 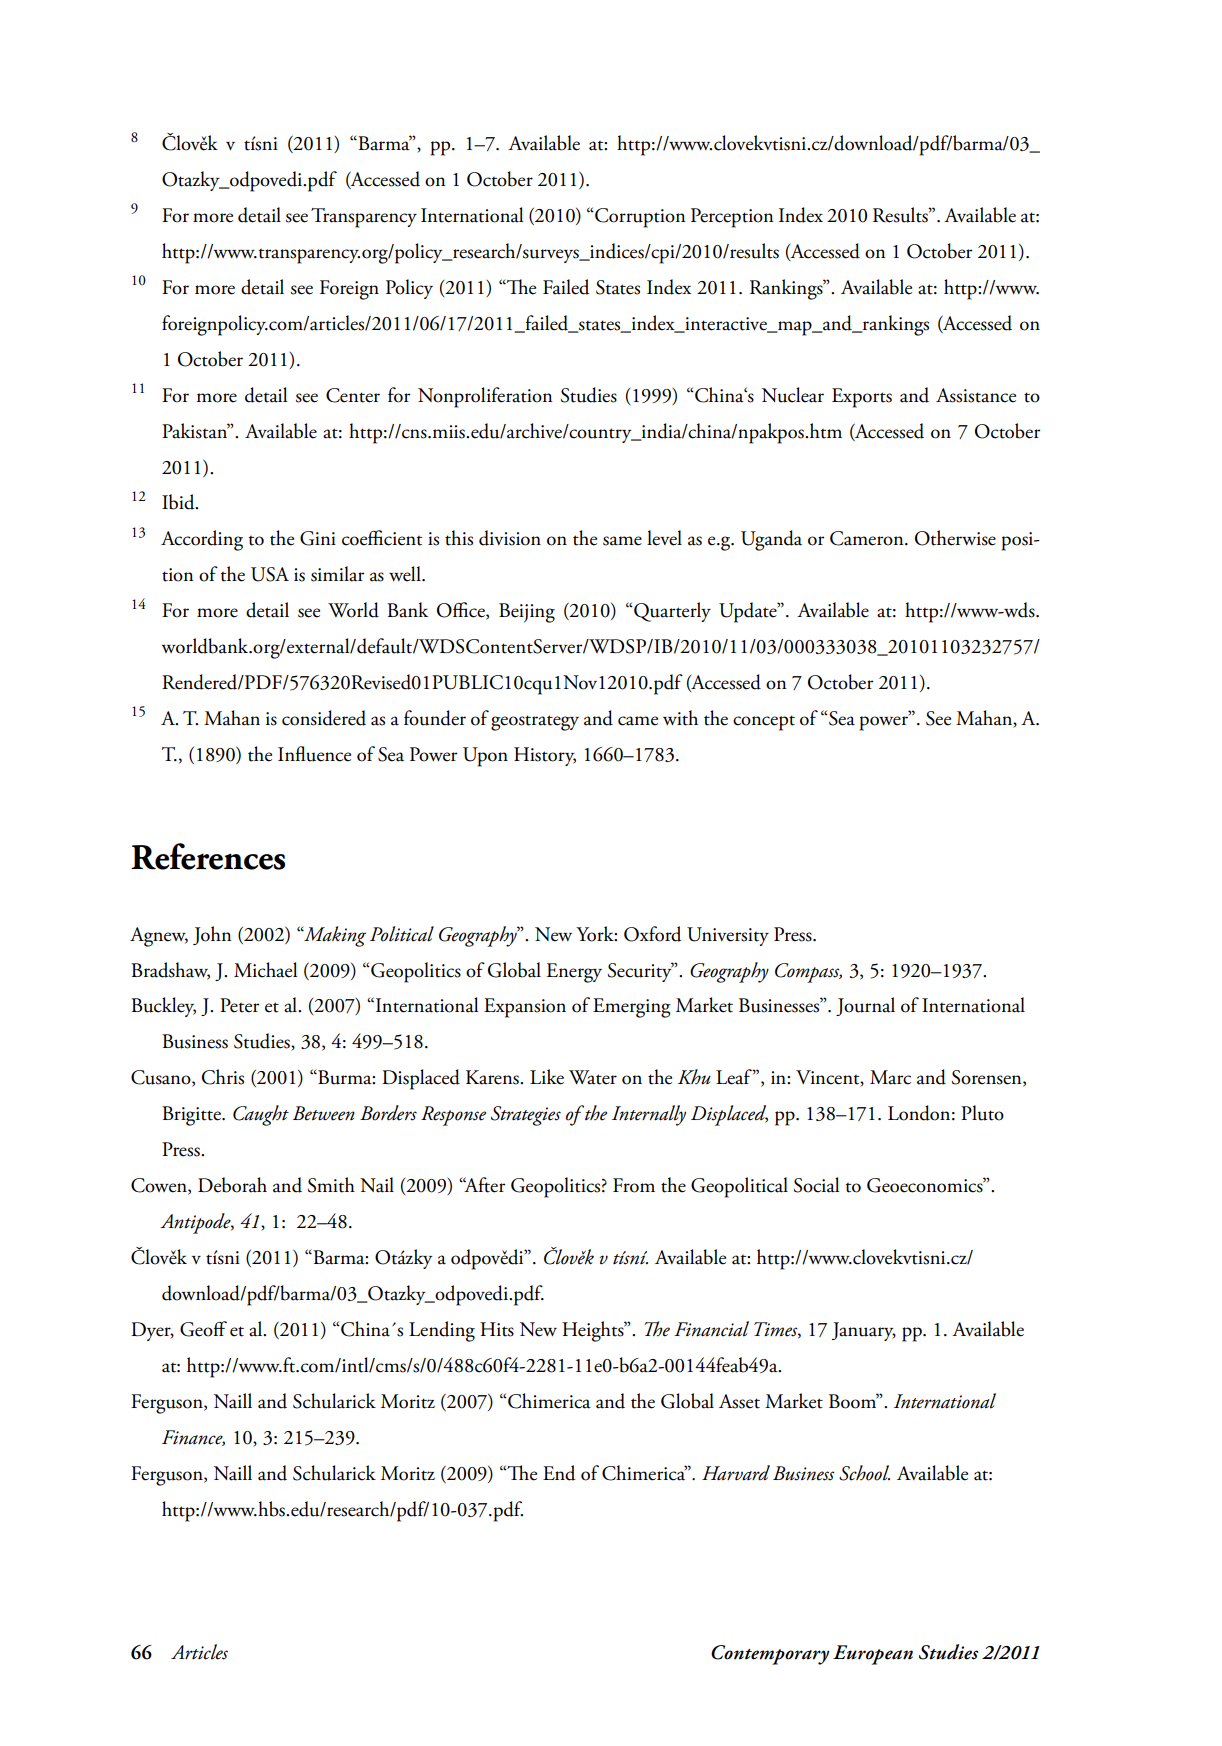 I want to click on Energy, so click(x=574, y=973).
